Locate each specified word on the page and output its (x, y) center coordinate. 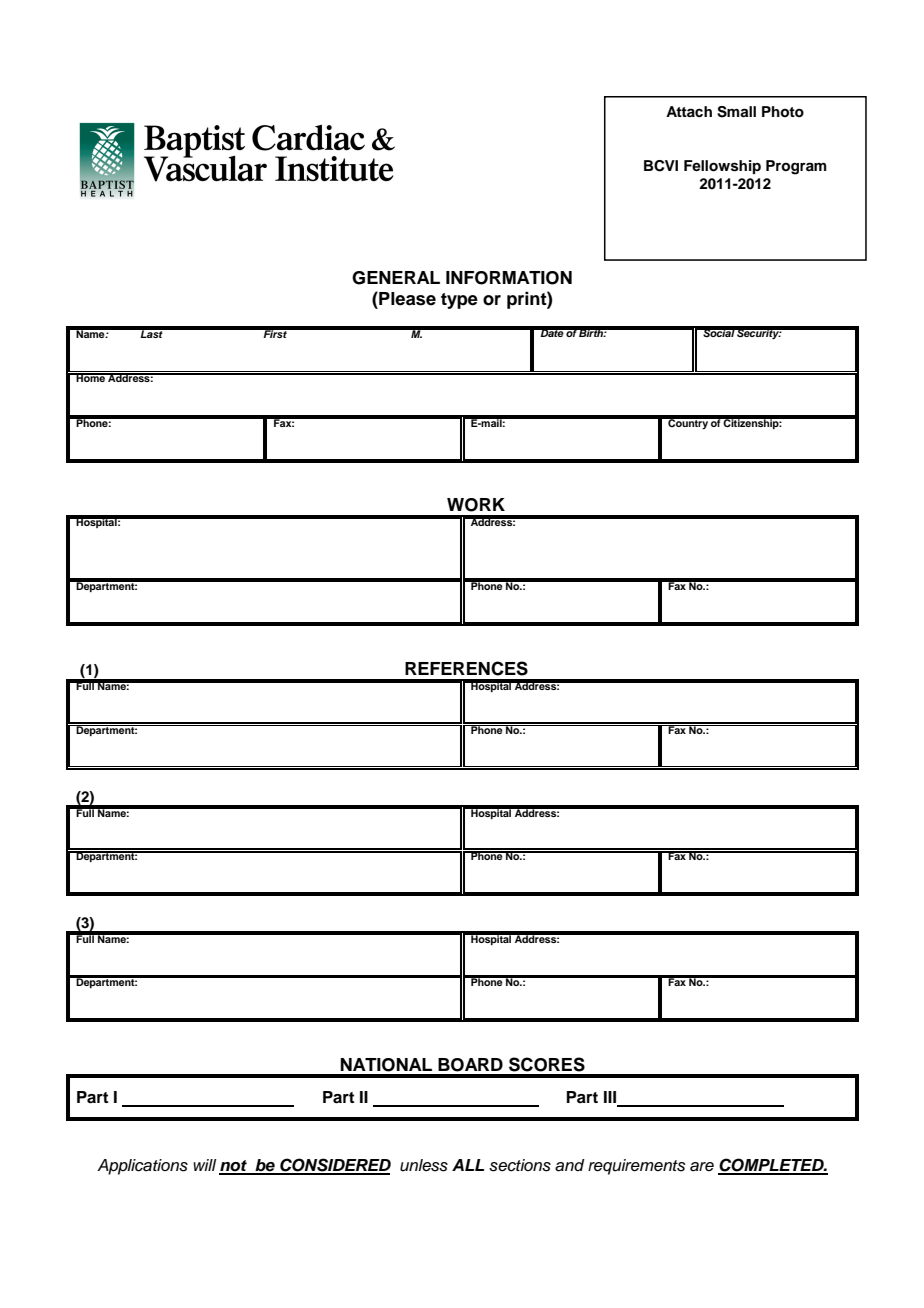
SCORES (547, 1064)
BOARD (470, 1065)
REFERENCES (466, 668)
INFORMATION (509, 278)
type (459, 301)
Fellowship (722, 167)
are (702, 1167)
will (204, 1165)
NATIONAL (386, 1065)
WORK (476, 505)
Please (406, 298)
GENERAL (396, 278)
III (611, 1098)
